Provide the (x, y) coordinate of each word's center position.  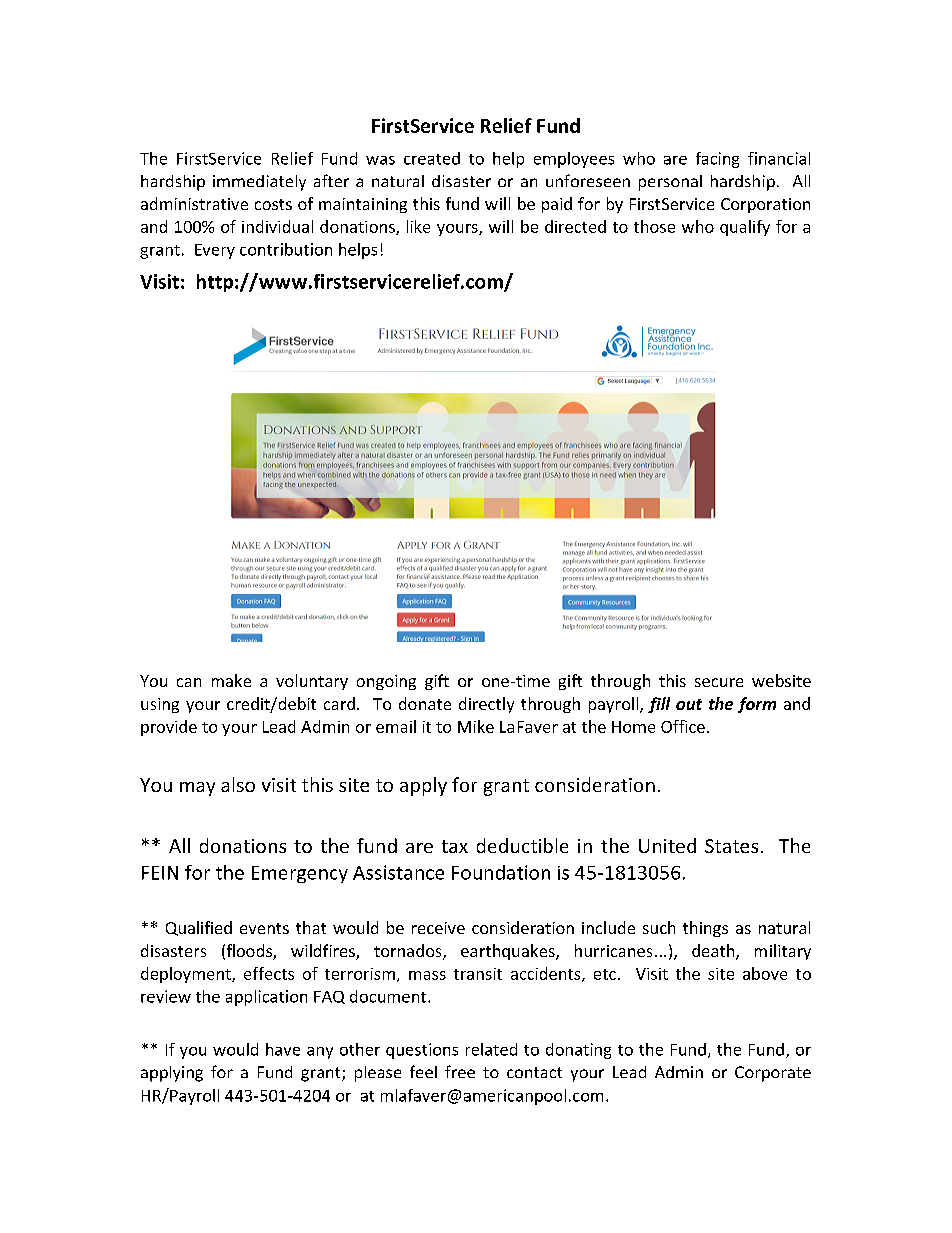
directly (486, 705)
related (491, 1049)
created (432, 158)
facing (717, 160)
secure (719, 682)
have (283, 1049)
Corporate (773, 1074)
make (231, 680)
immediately (259, 183)
